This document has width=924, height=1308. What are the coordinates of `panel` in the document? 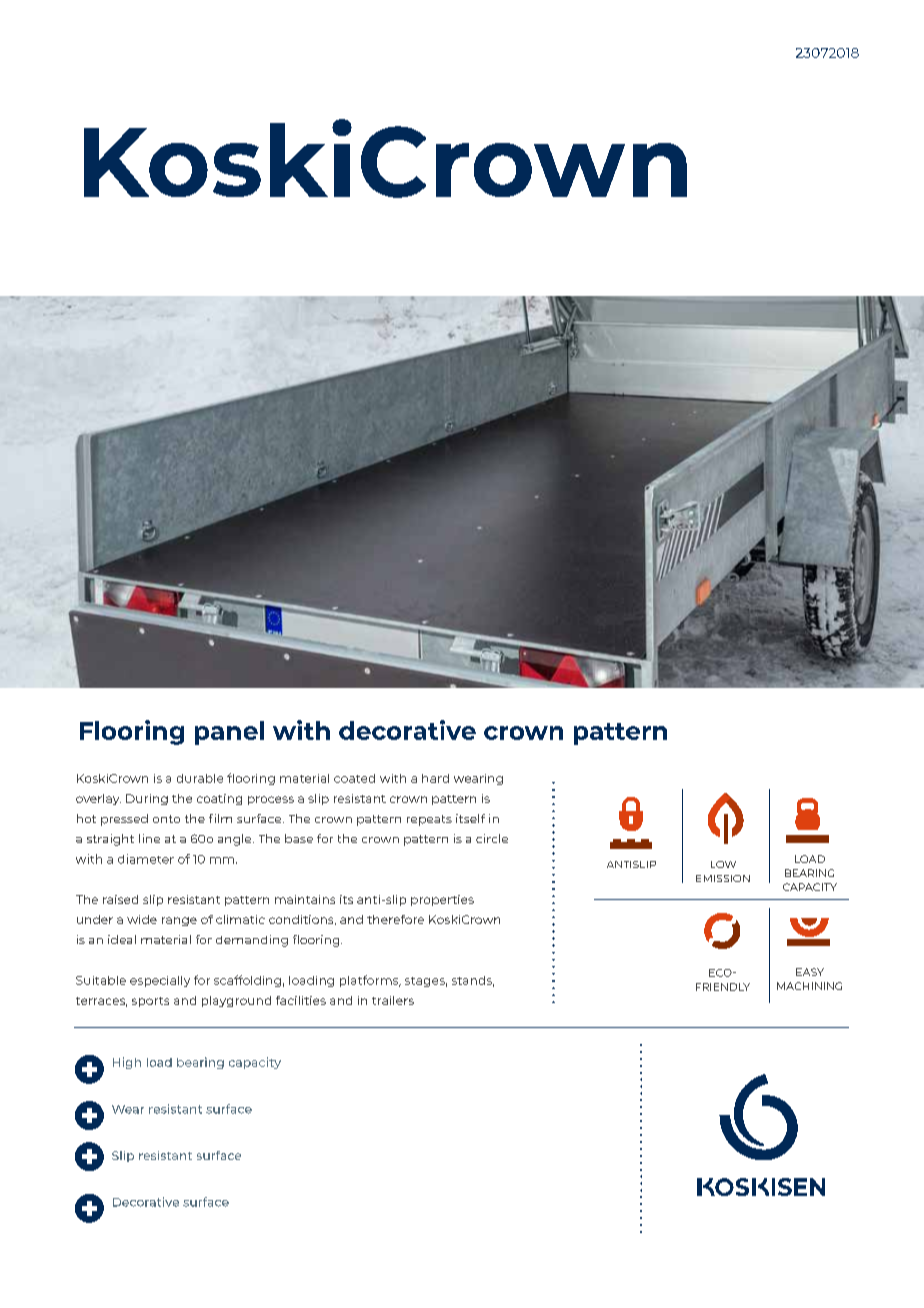 It's located at (229, 733).
